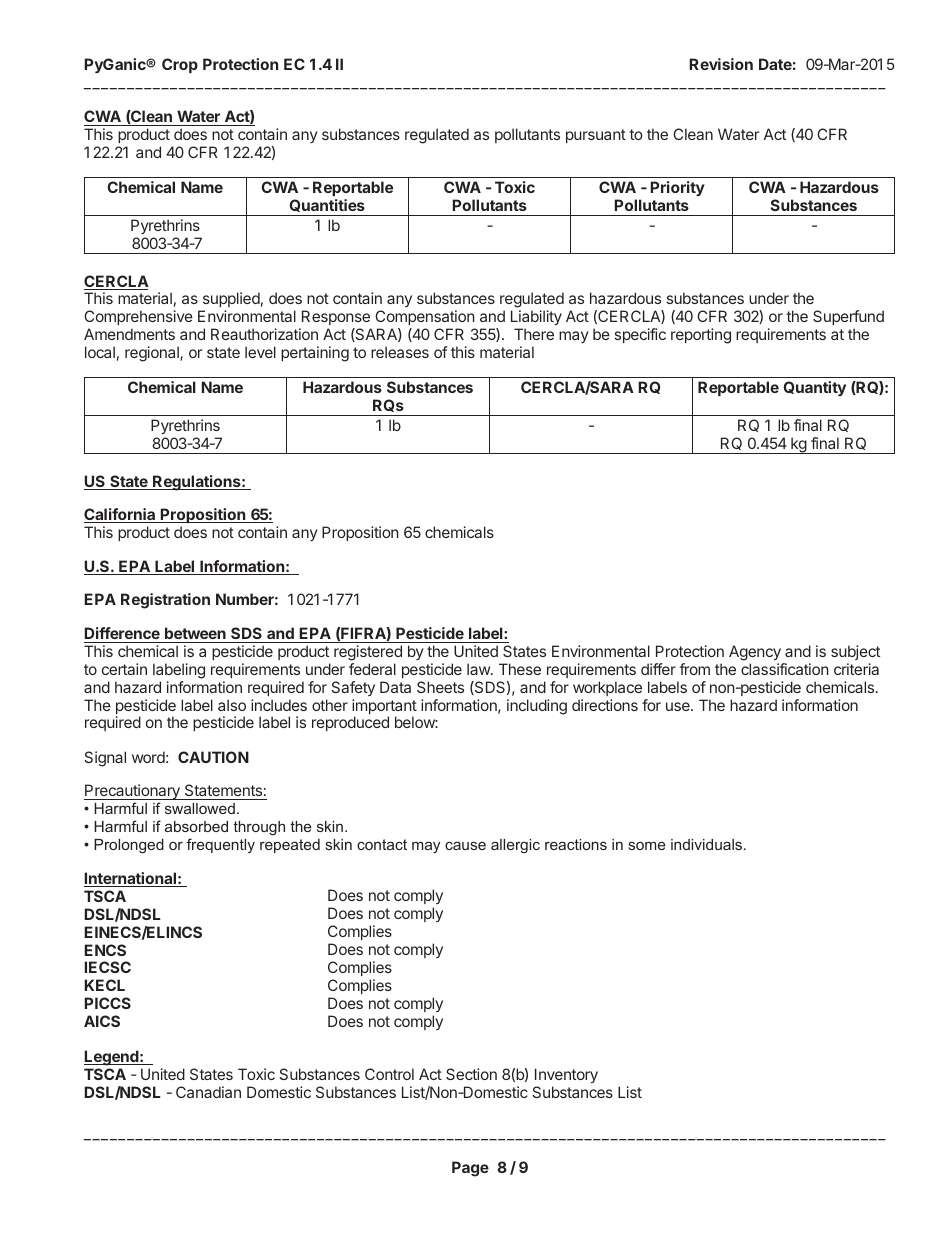  Describe the element at coordinates (596, 136) in the document. I see `pursuant` at that location.
